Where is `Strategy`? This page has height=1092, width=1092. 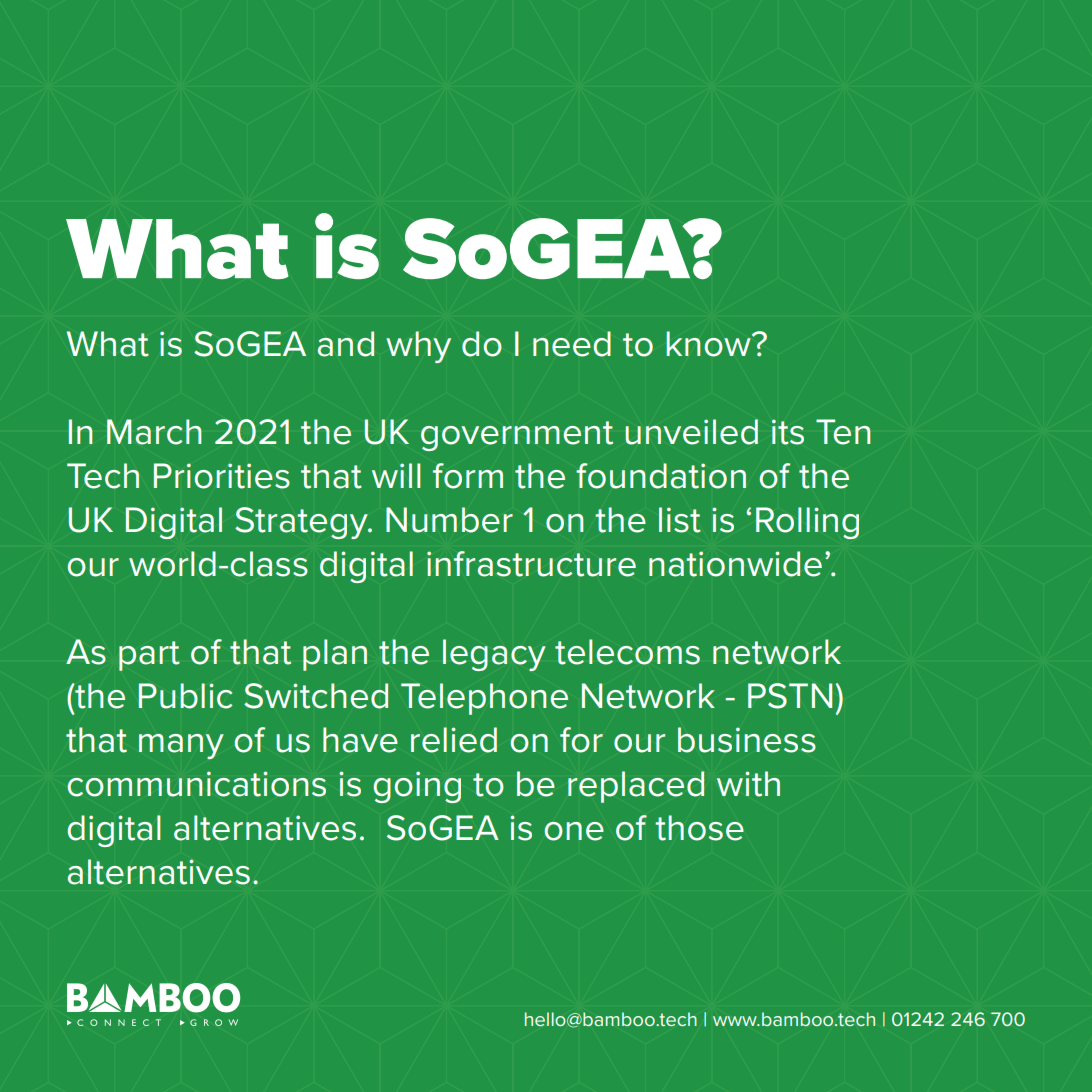 Strategy is located at coordinates (302, 523).
